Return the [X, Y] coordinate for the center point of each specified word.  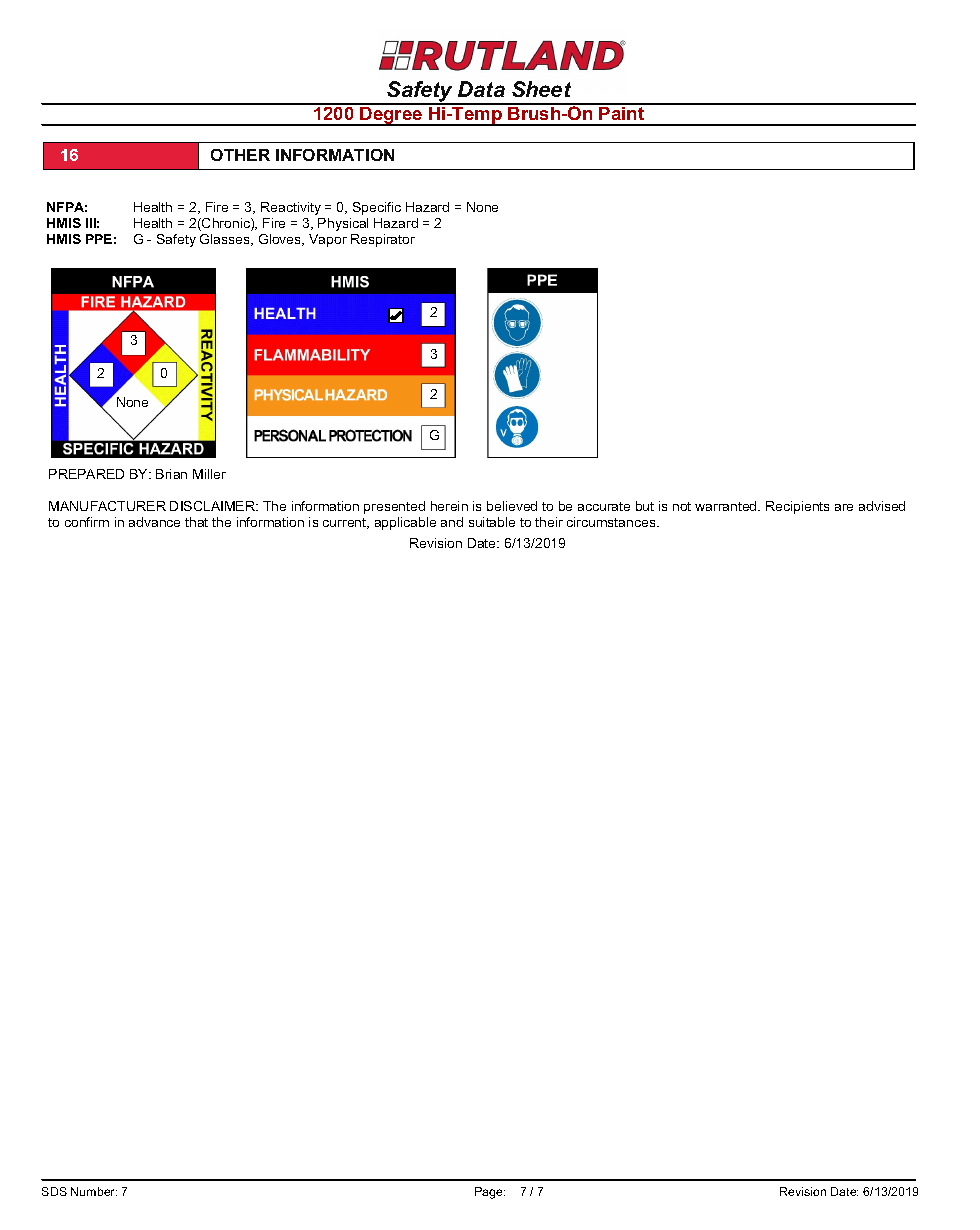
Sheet [541, 89]
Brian [171, 474]
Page [490, 1193]
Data [481, 89]
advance [154, 522]
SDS [54, 1191]
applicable [405, 523]
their [549, 522]
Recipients [797, 507]
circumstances [612, 522]
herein [449, 506]
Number [94, 1191]
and [452, 522]
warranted [727, 506]
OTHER [240, 155]
